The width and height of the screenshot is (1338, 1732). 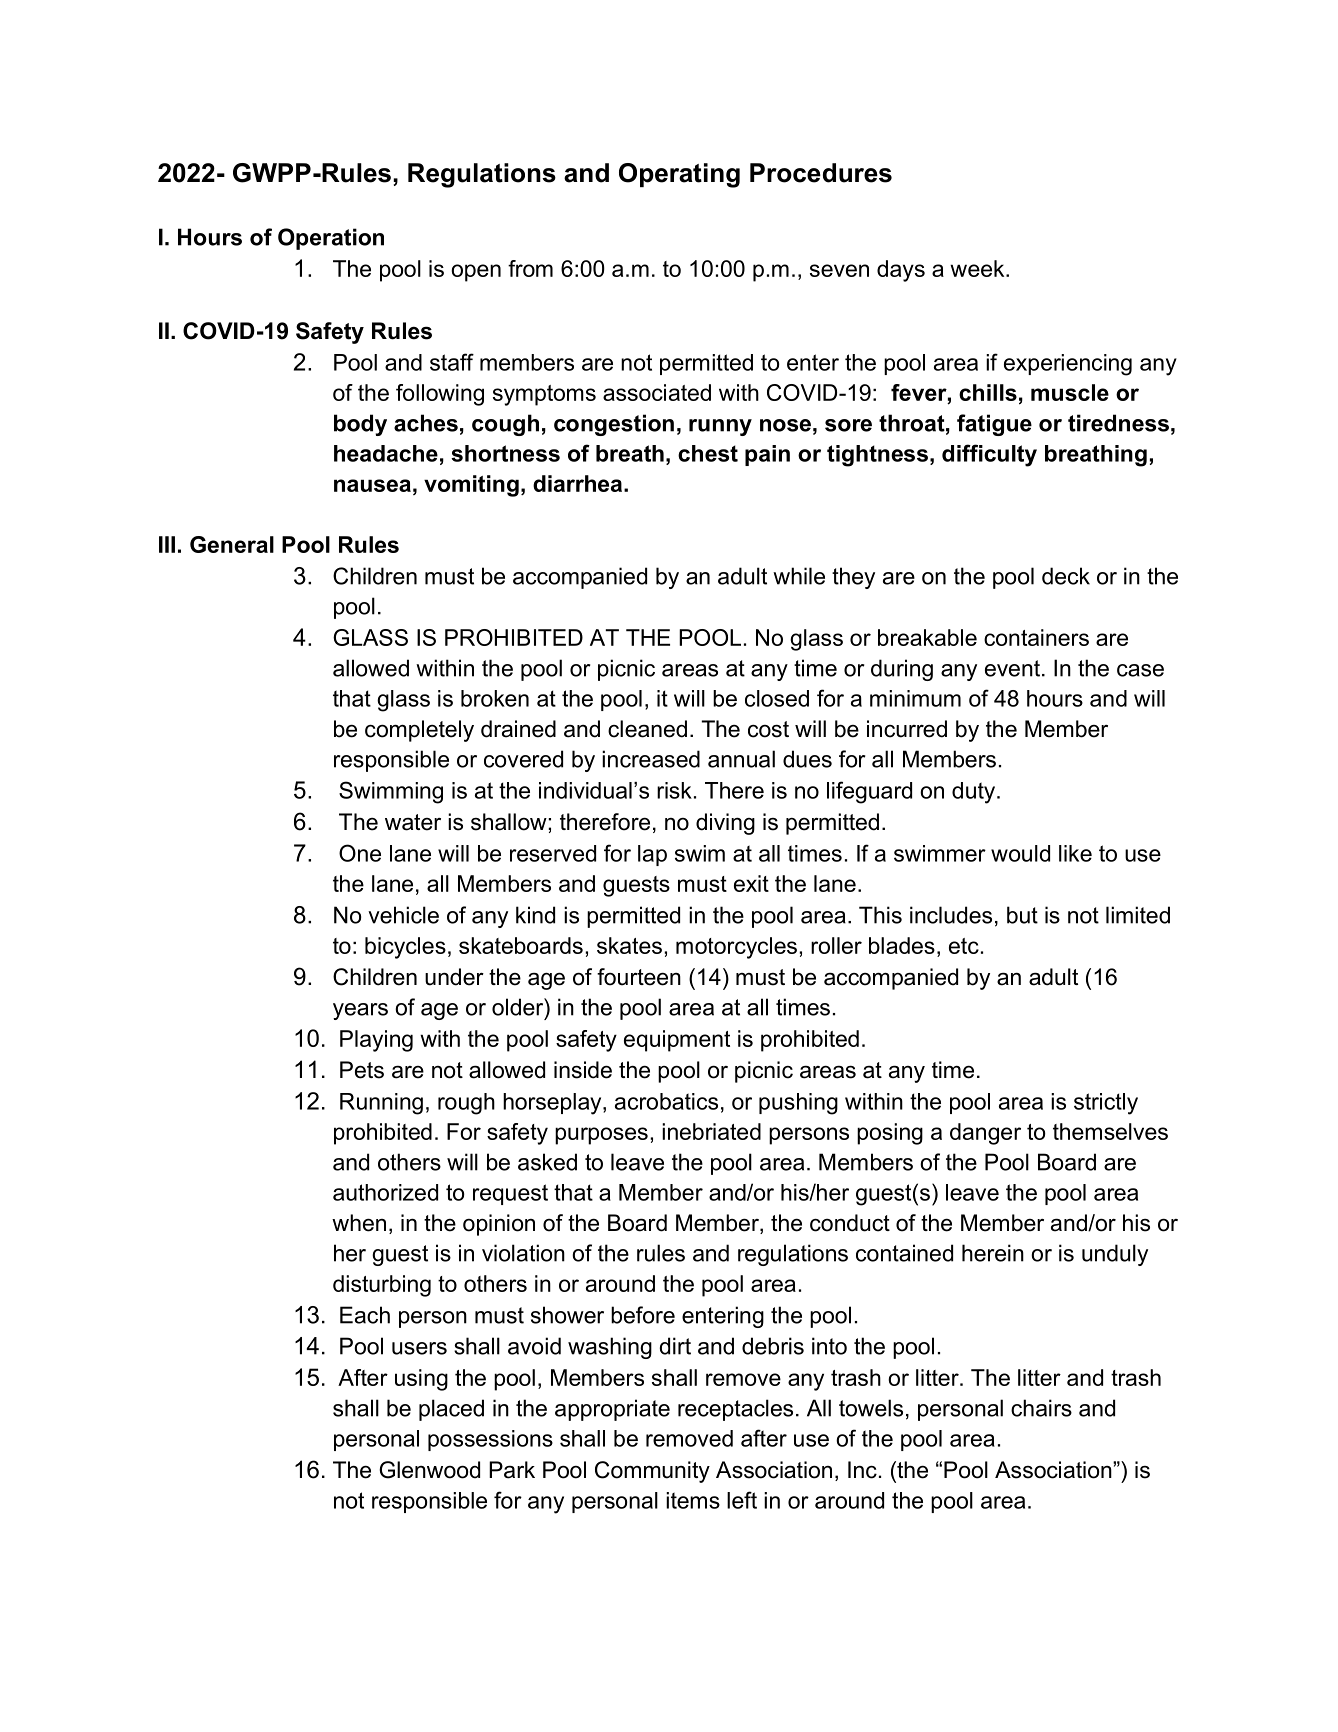 I want to click on Operating, so click(x=679, y=175).
